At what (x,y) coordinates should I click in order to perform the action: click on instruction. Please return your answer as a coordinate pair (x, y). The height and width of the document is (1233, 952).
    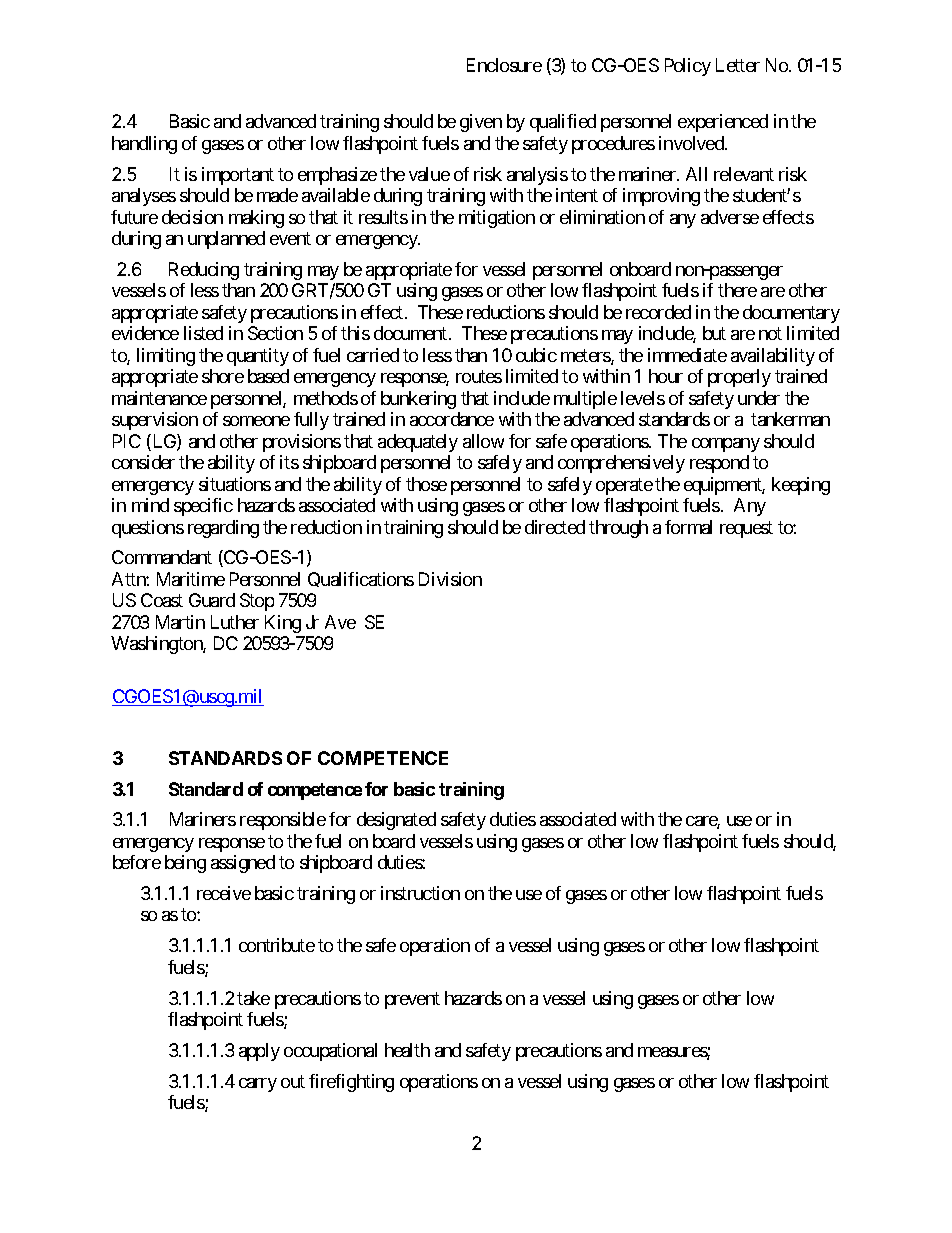
    Looking at the image, I should click on (420, 893).
